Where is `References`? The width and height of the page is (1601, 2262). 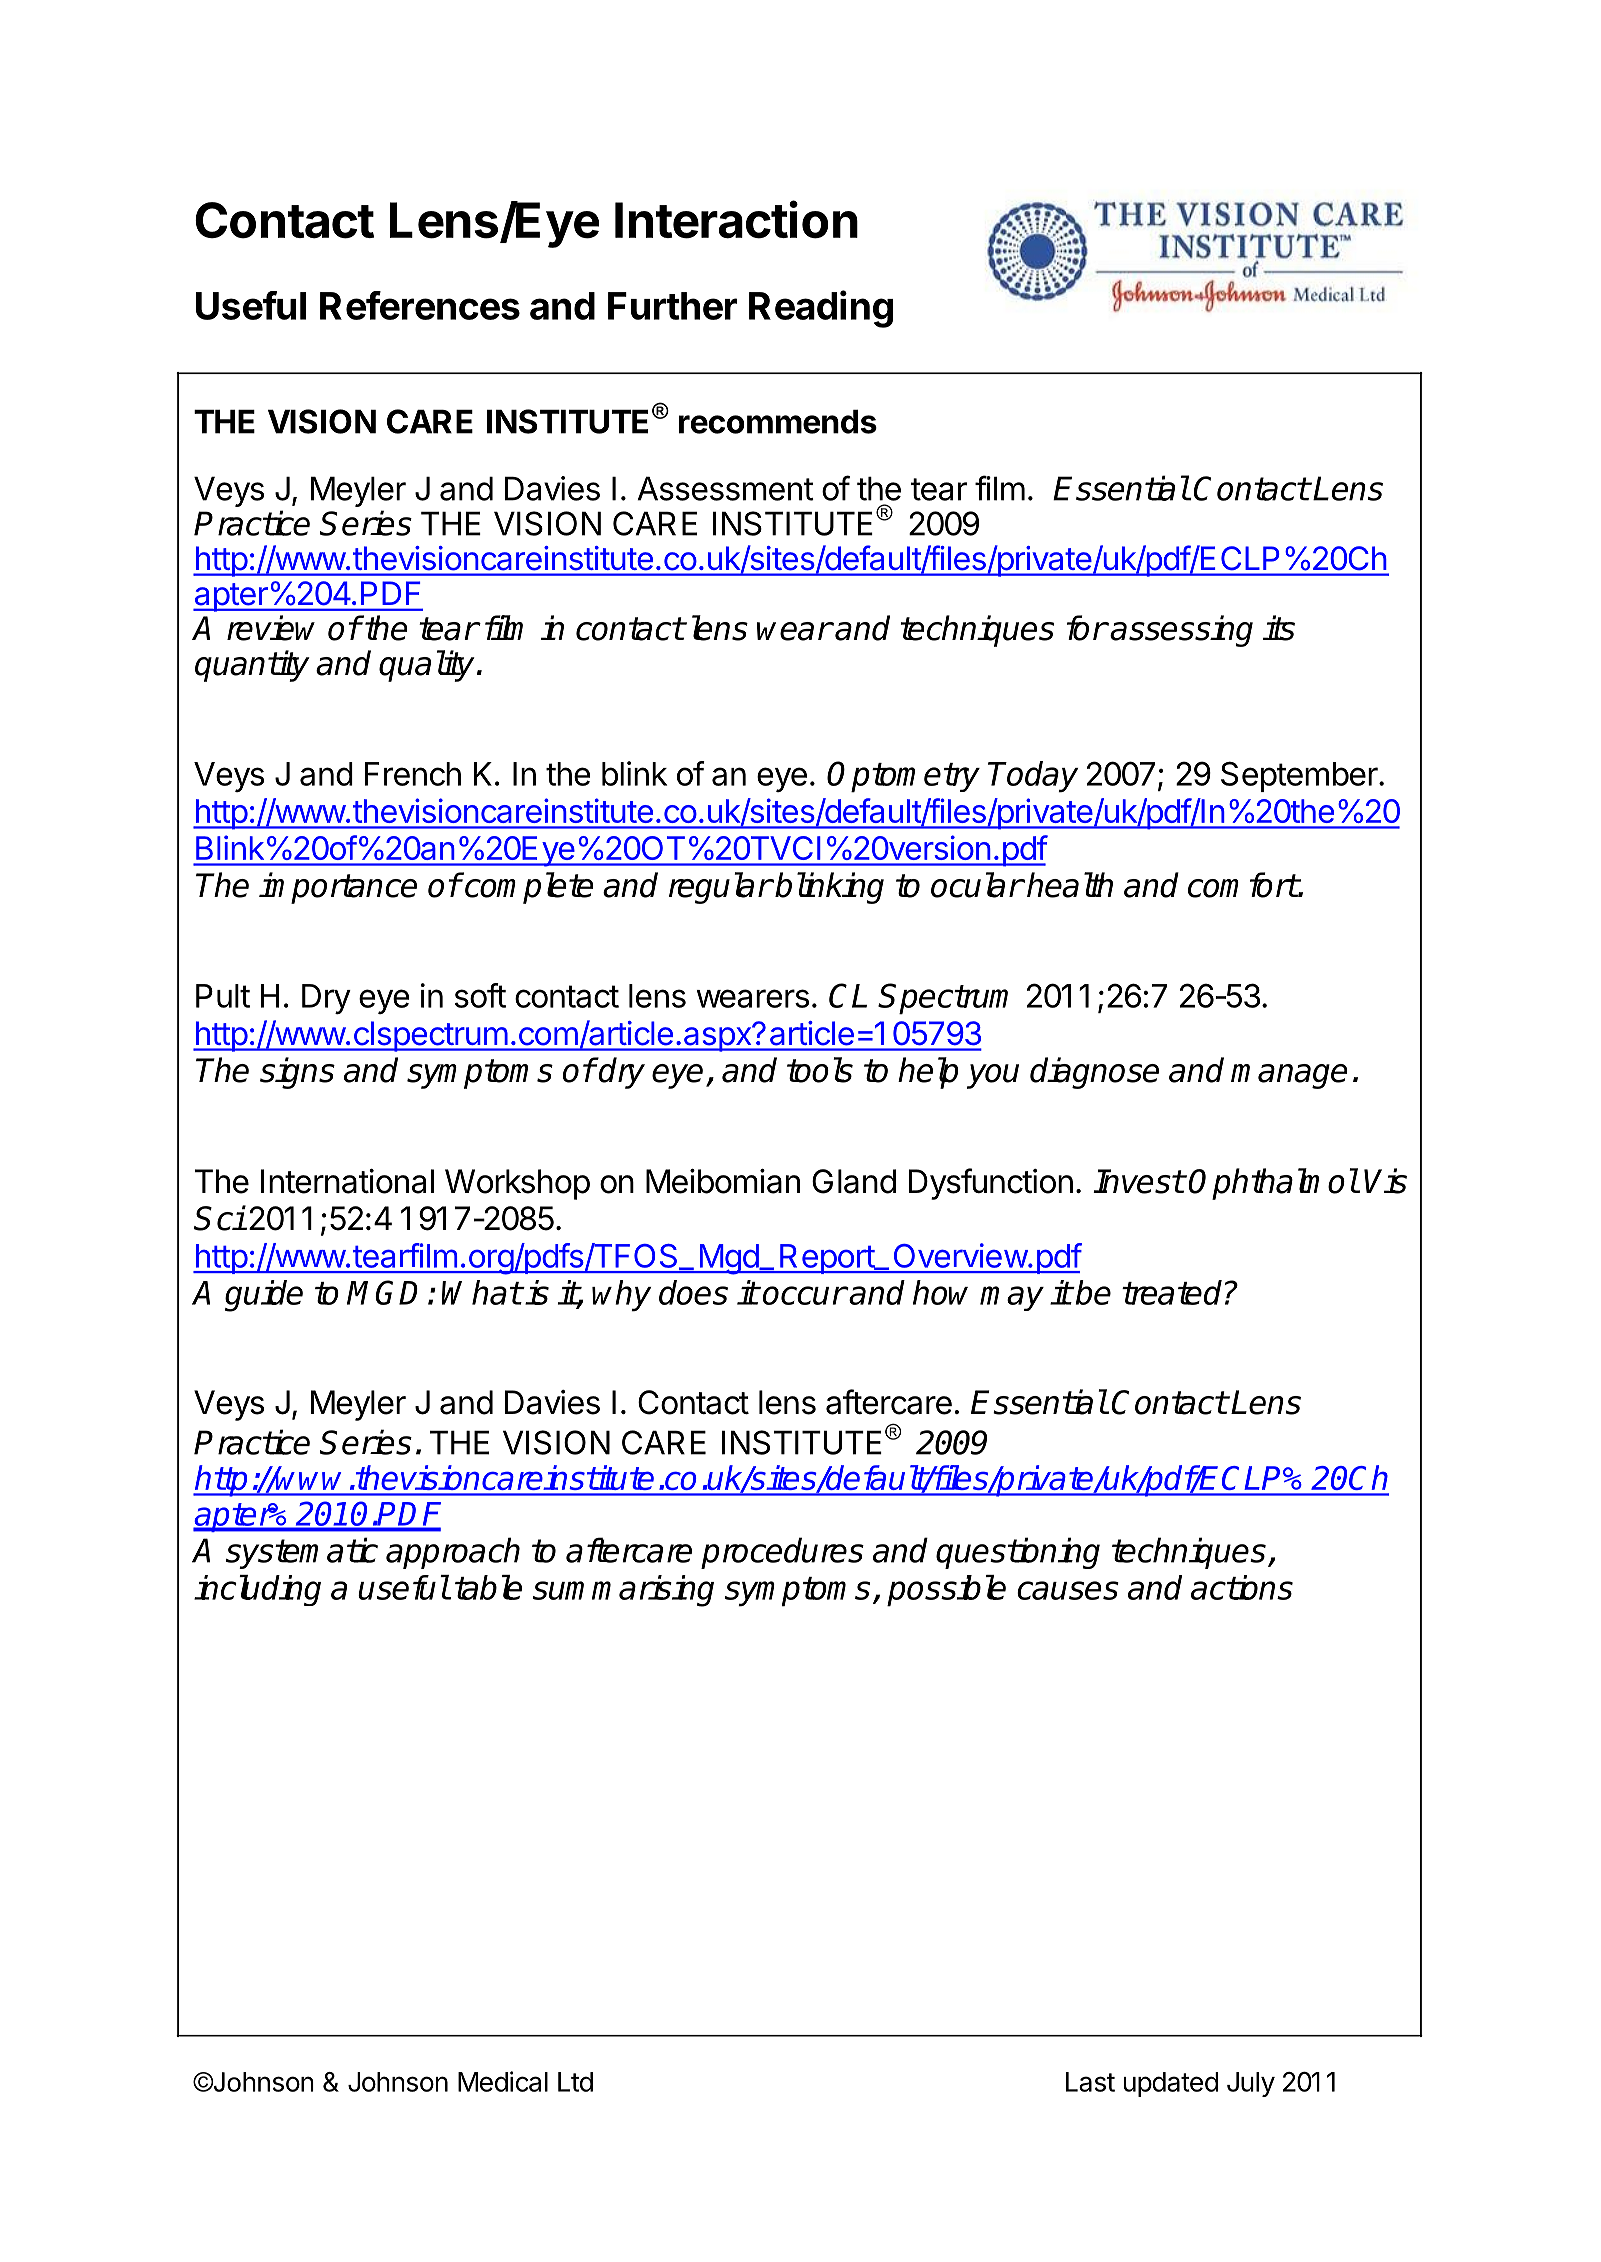
References is located at coordinates (420, 305).
